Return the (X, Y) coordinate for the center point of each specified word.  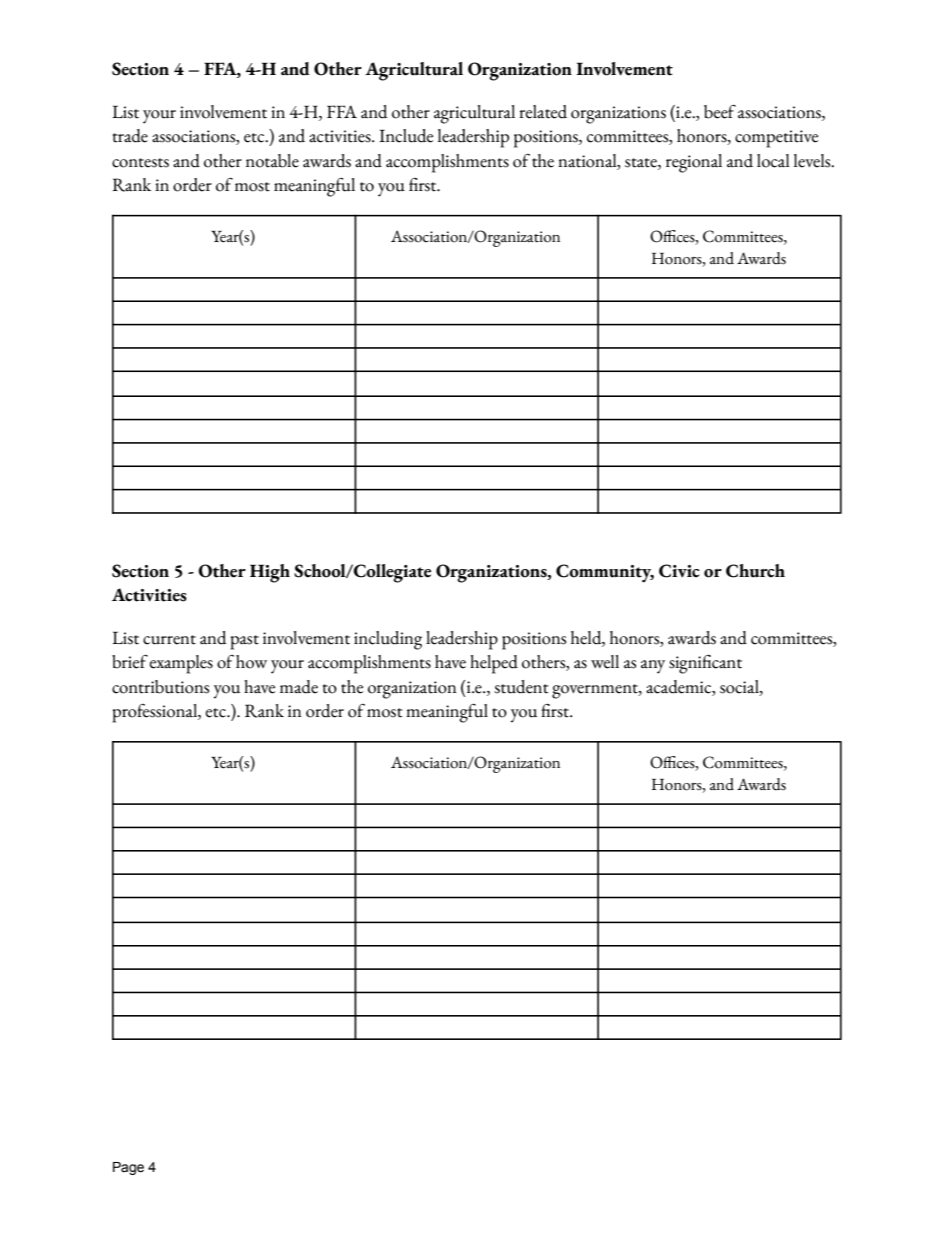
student (521, 687)
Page (128, 1168)
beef (720, 112)
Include (406, 136)
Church (755, 571)
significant (705, 664)
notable (272, 161)
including (388, 640)
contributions (160, 687)
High (270, 573)
